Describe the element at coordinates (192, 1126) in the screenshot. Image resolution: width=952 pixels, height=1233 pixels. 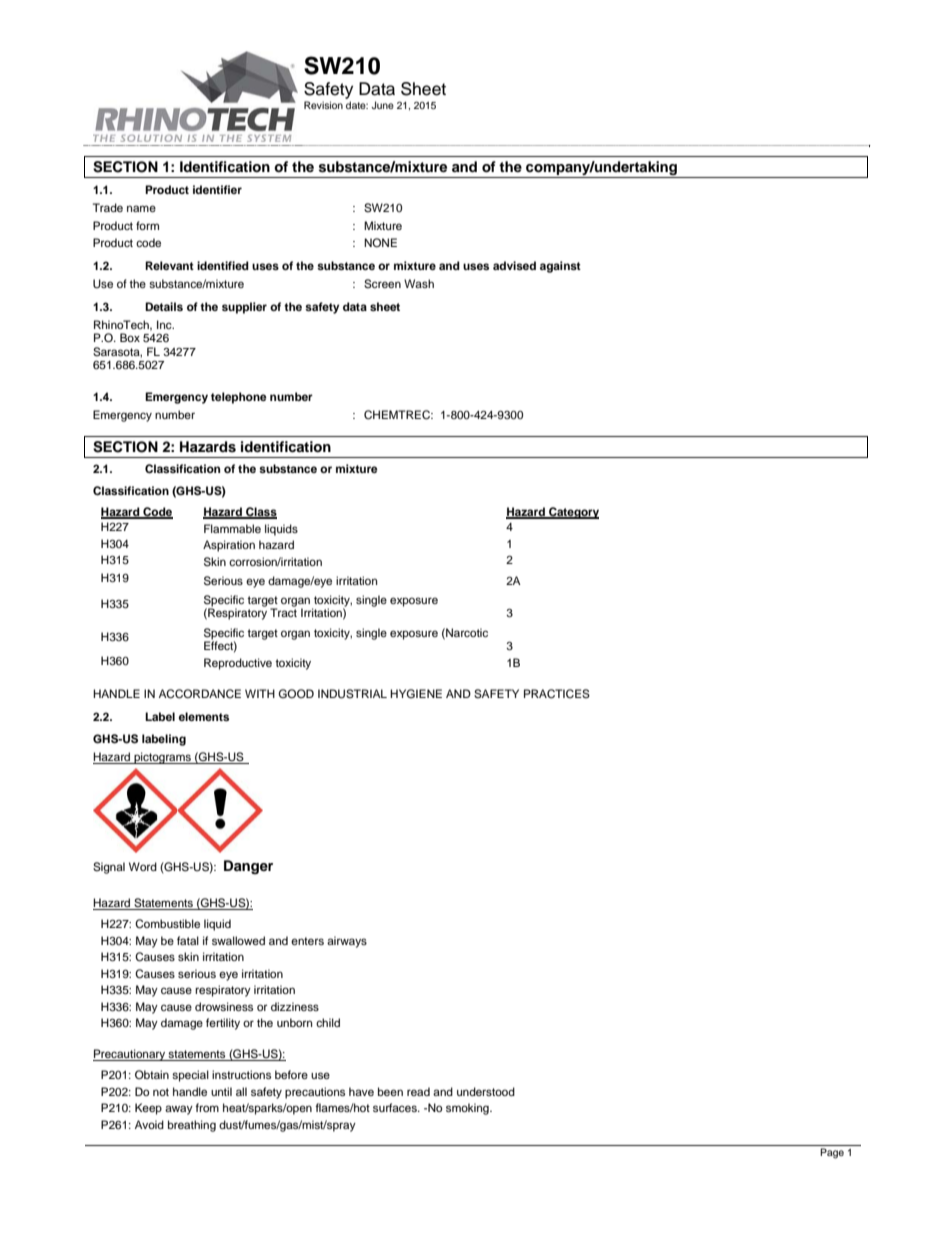
I see `breathing` at that location.
